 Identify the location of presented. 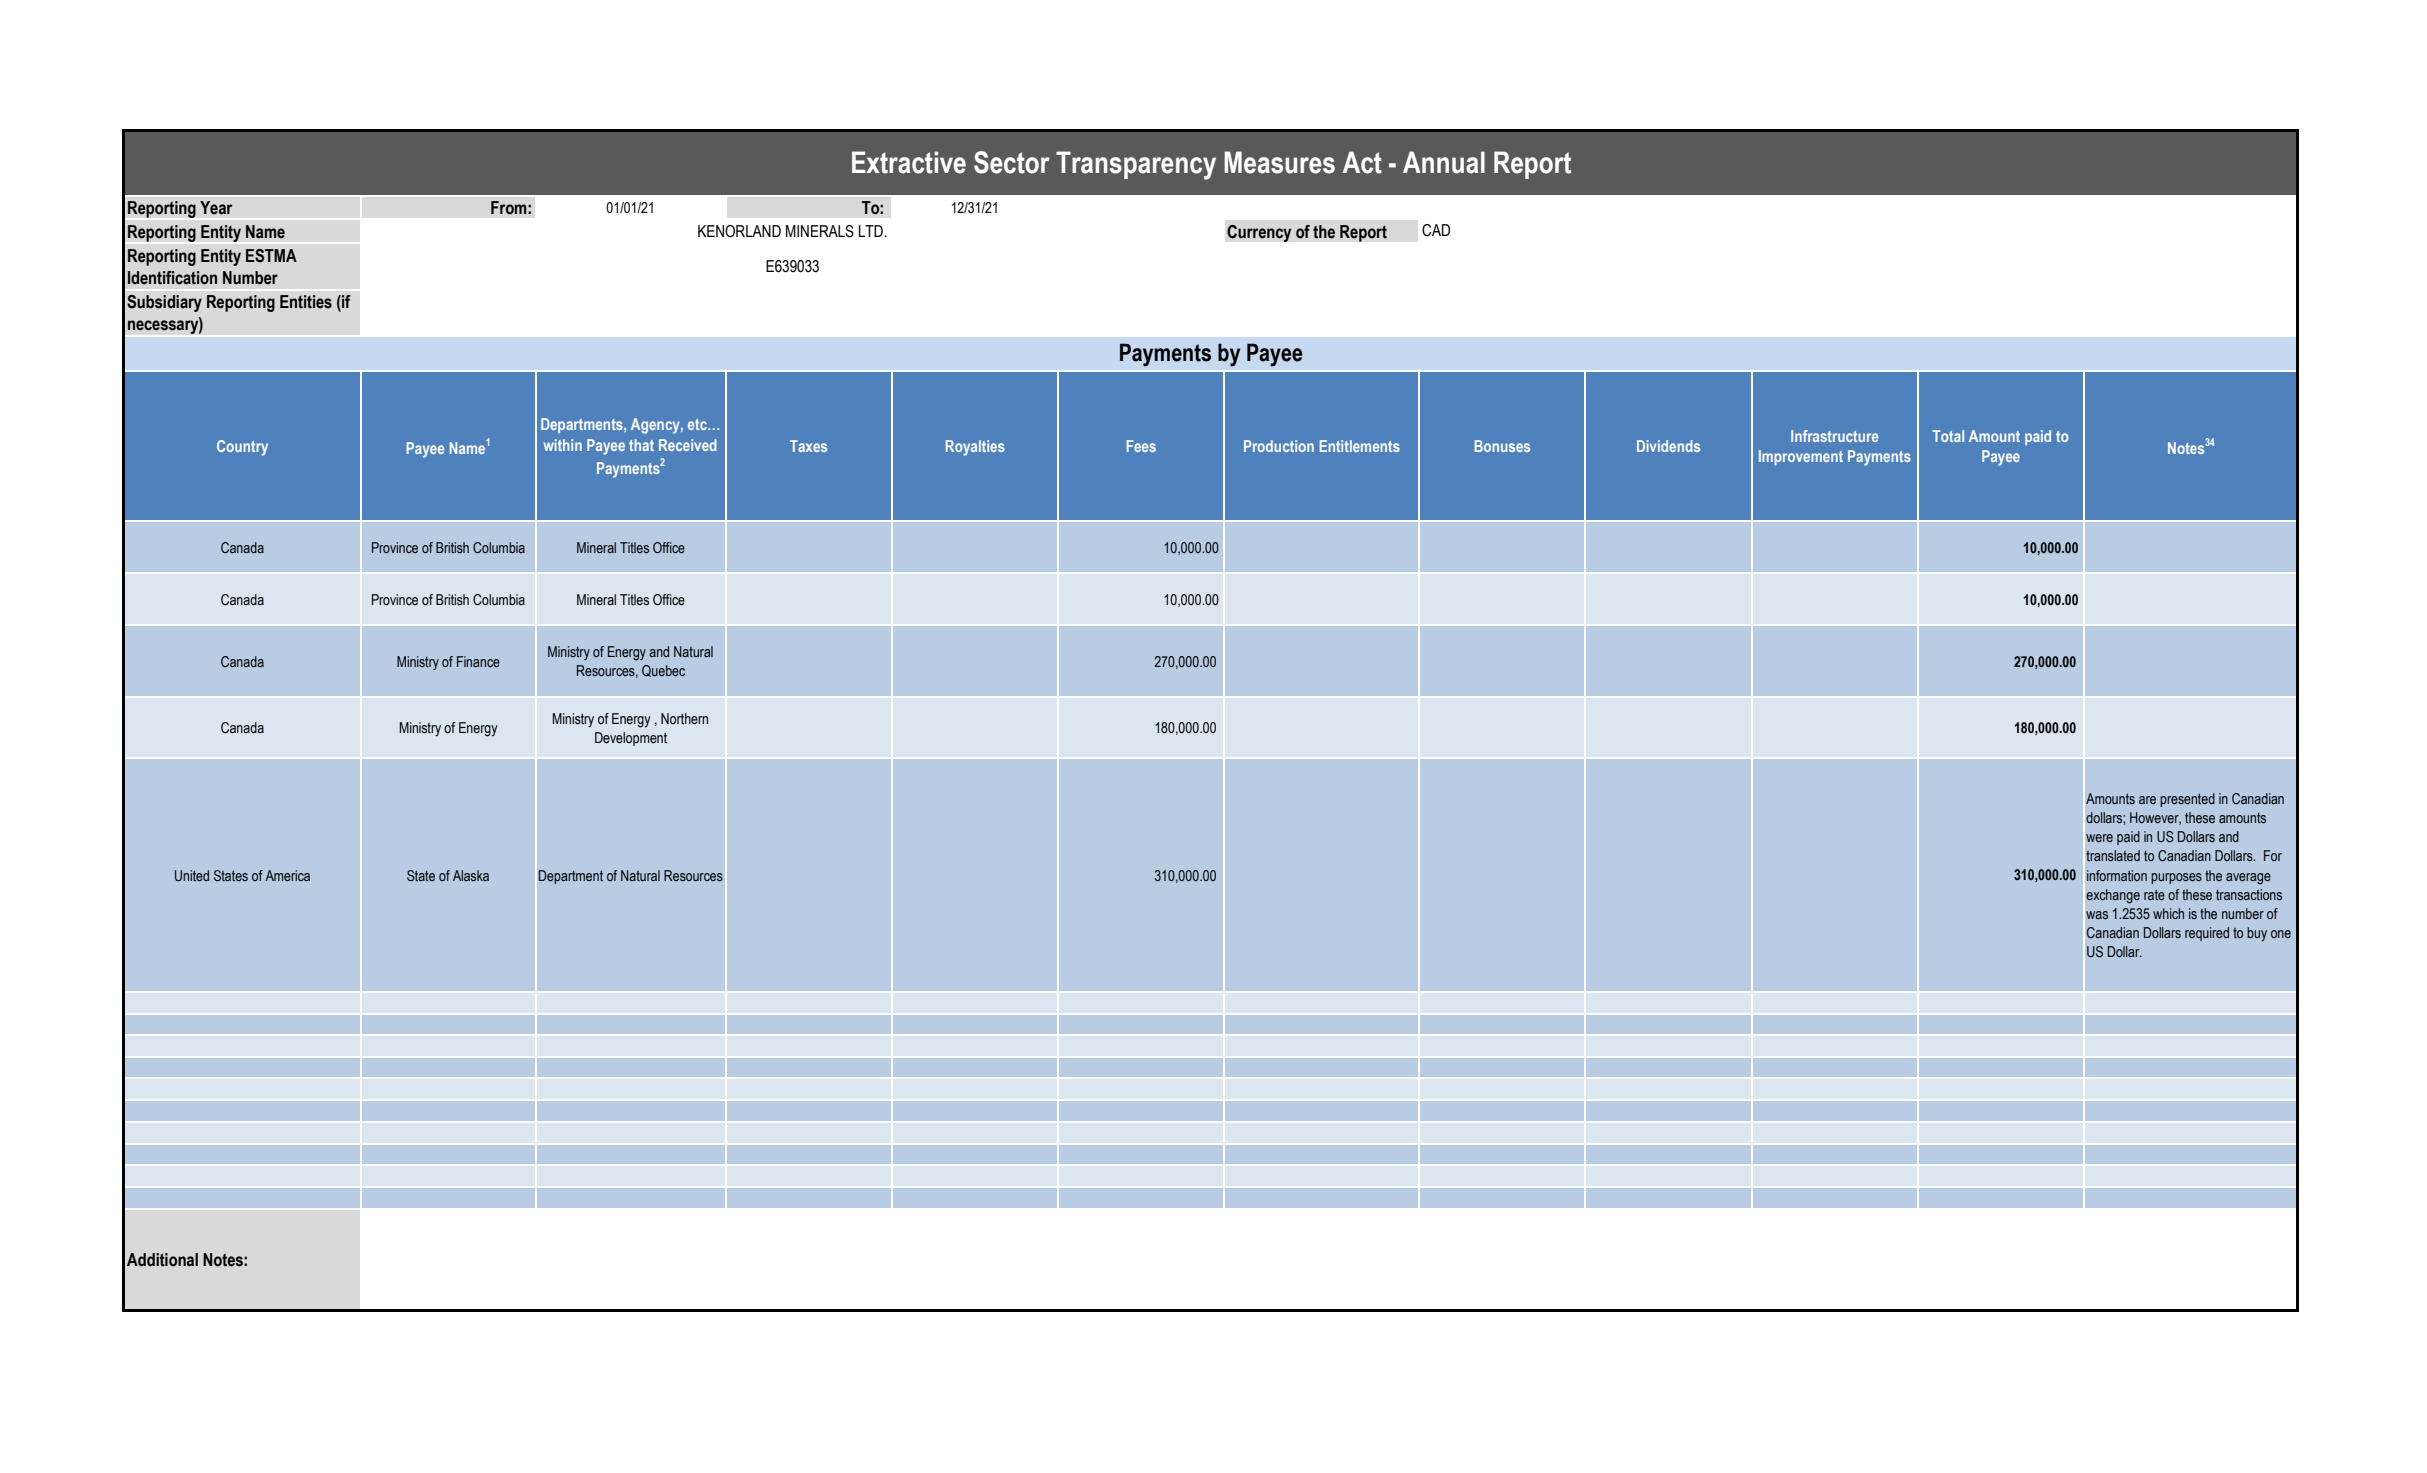
(2187, 800).
